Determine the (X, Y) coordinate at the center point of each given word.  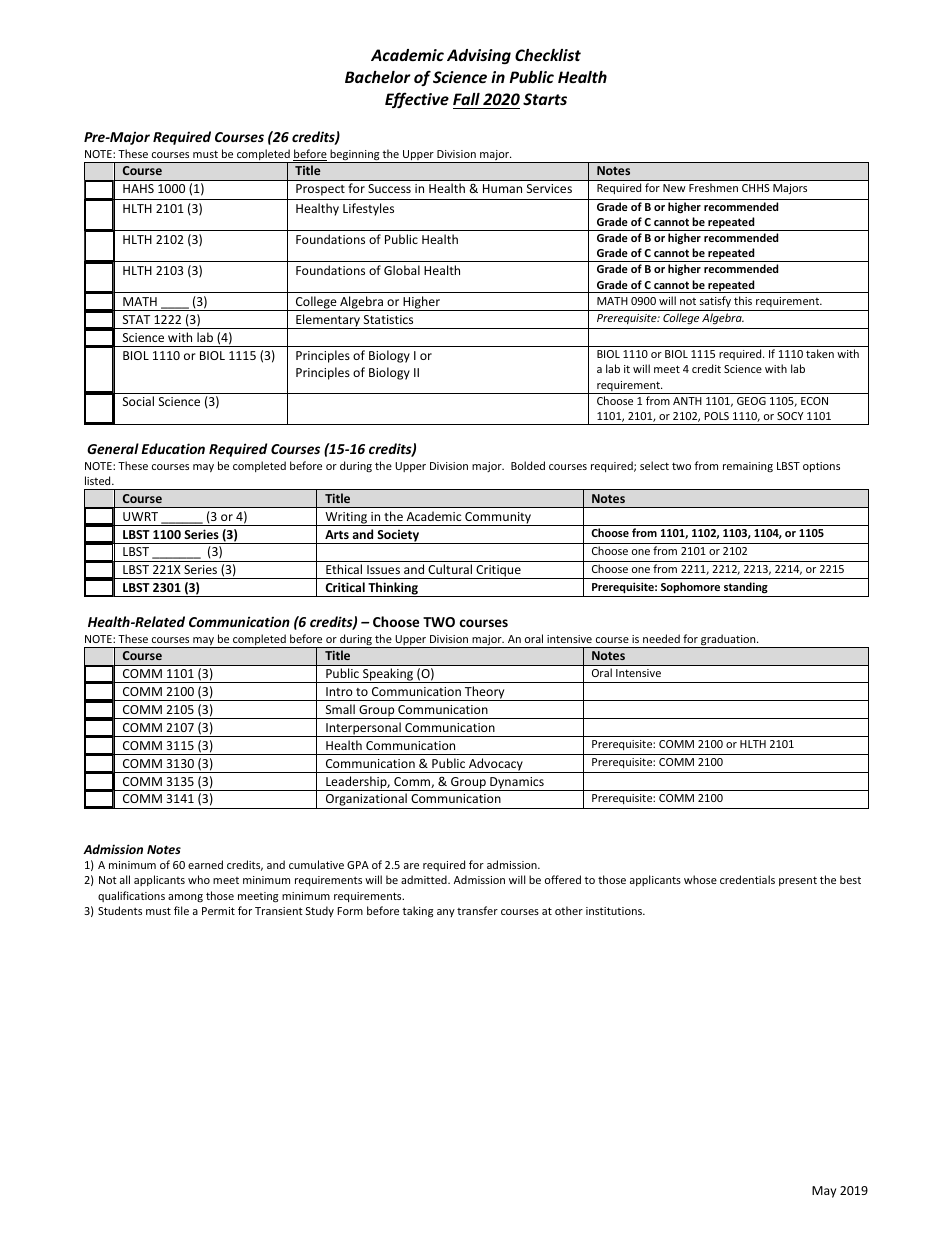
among (185, 898)
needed (661, 638)
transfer (477, 910)
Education (173, 448)
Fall (466, 99)
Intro (339, 691)
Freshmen (713, 187)
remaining (748, 467)
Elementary (328, 321)
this (743, 300)
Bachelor (378, 77)
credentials (747, 879)
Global (402, 270)
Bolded (528, 465)
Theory (485, 693)
